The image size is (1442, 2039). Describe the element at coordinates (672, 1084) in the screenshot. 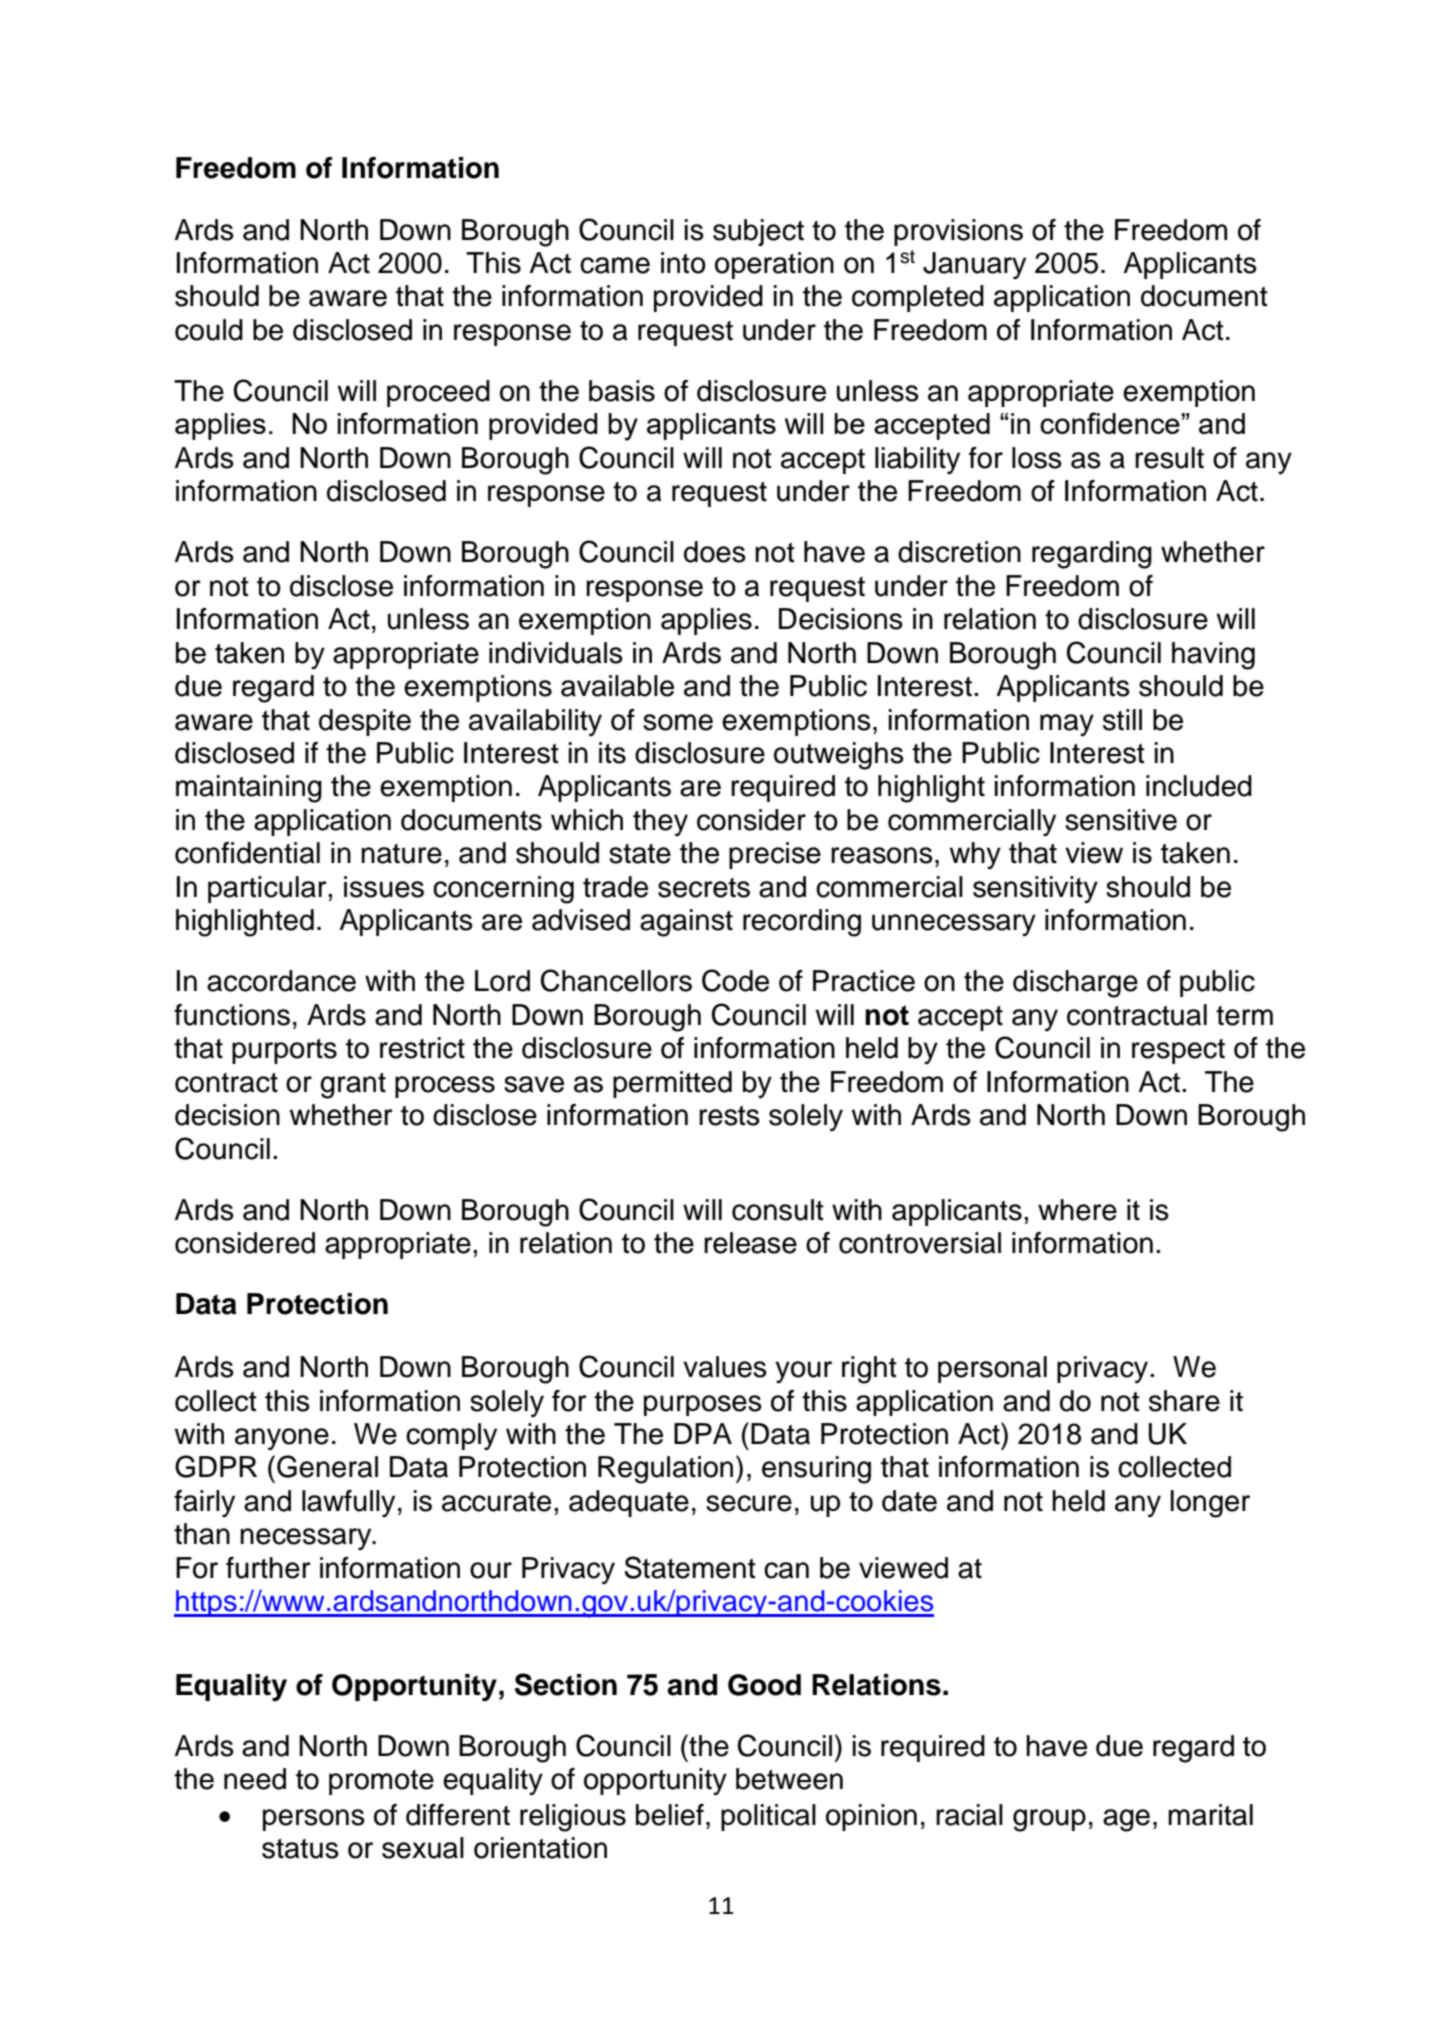

I see `permitted` at that location.
